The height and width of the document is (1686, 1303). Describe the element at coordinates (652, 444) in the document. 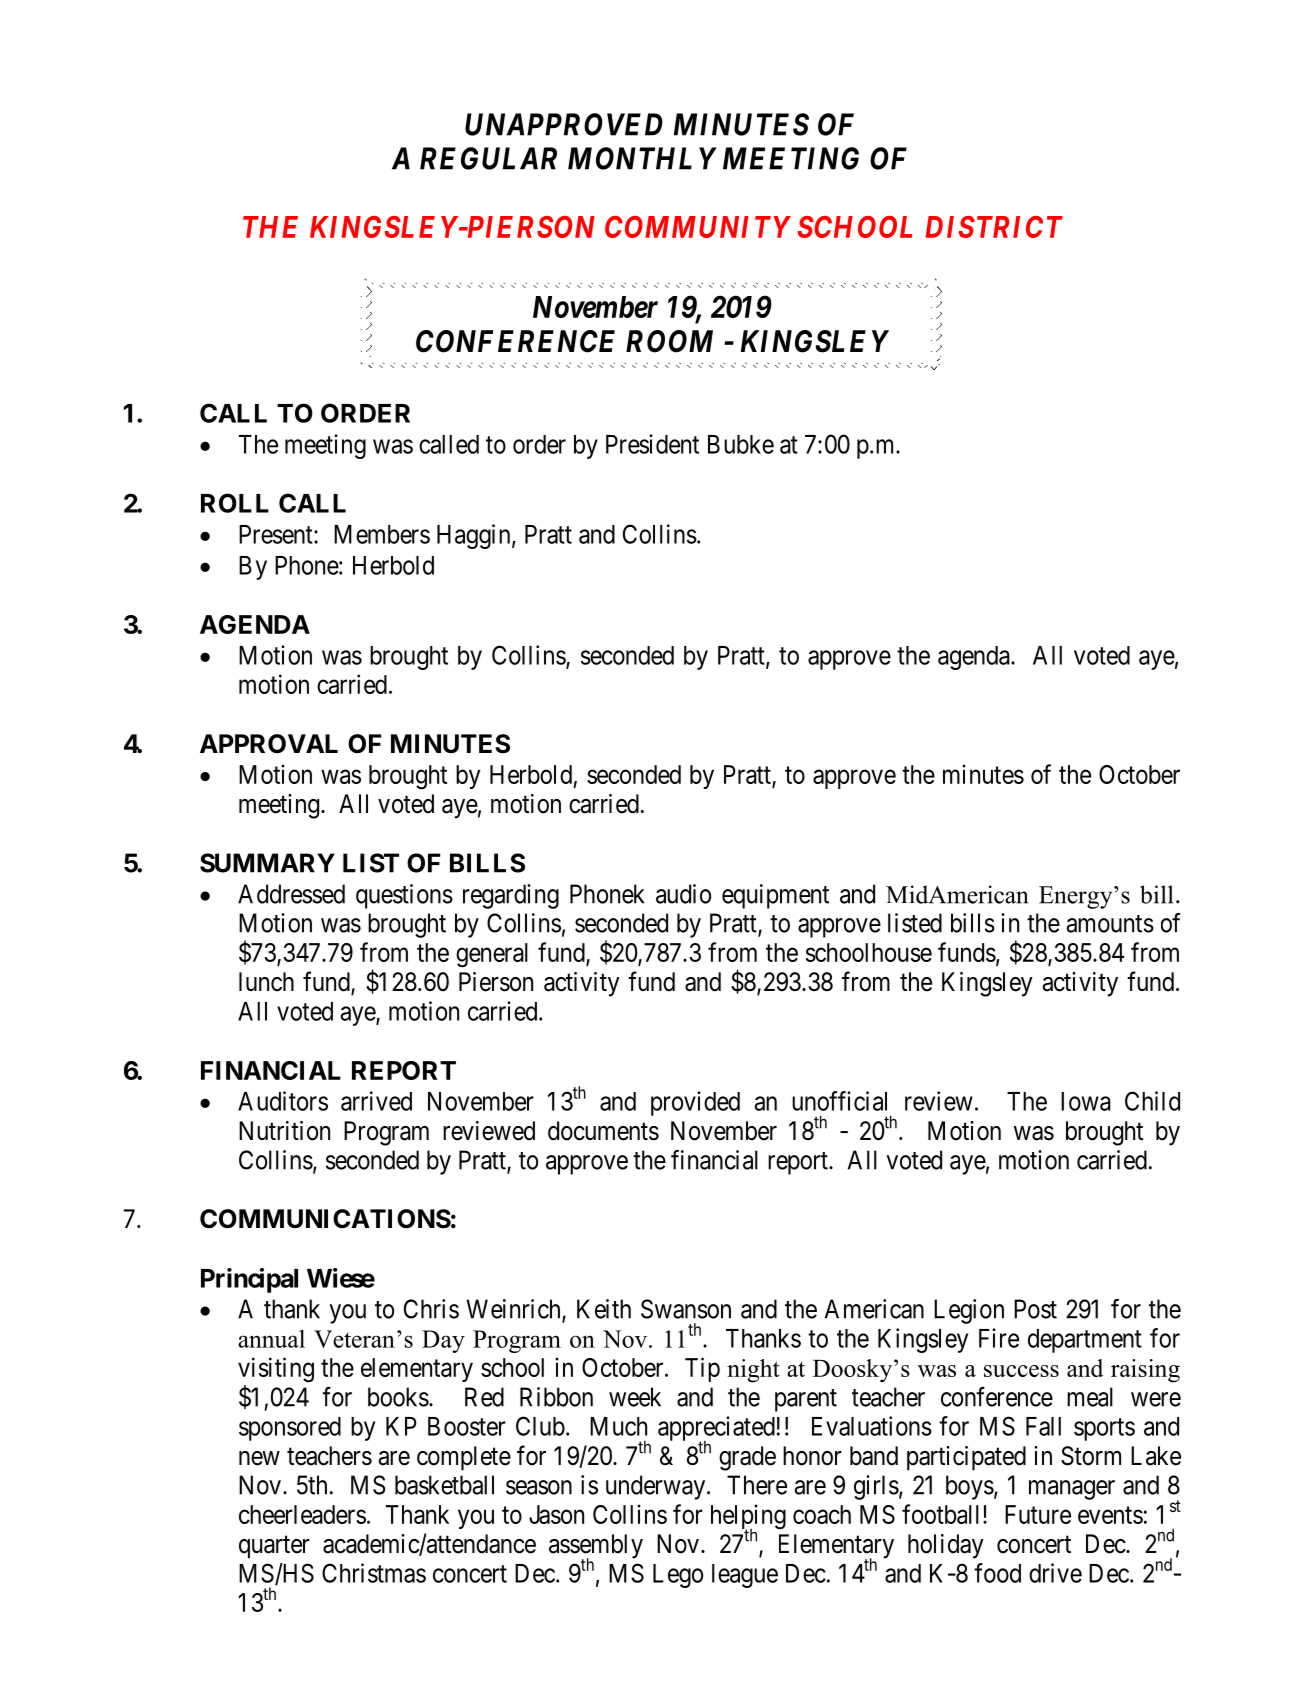

I see `President` at that location.
